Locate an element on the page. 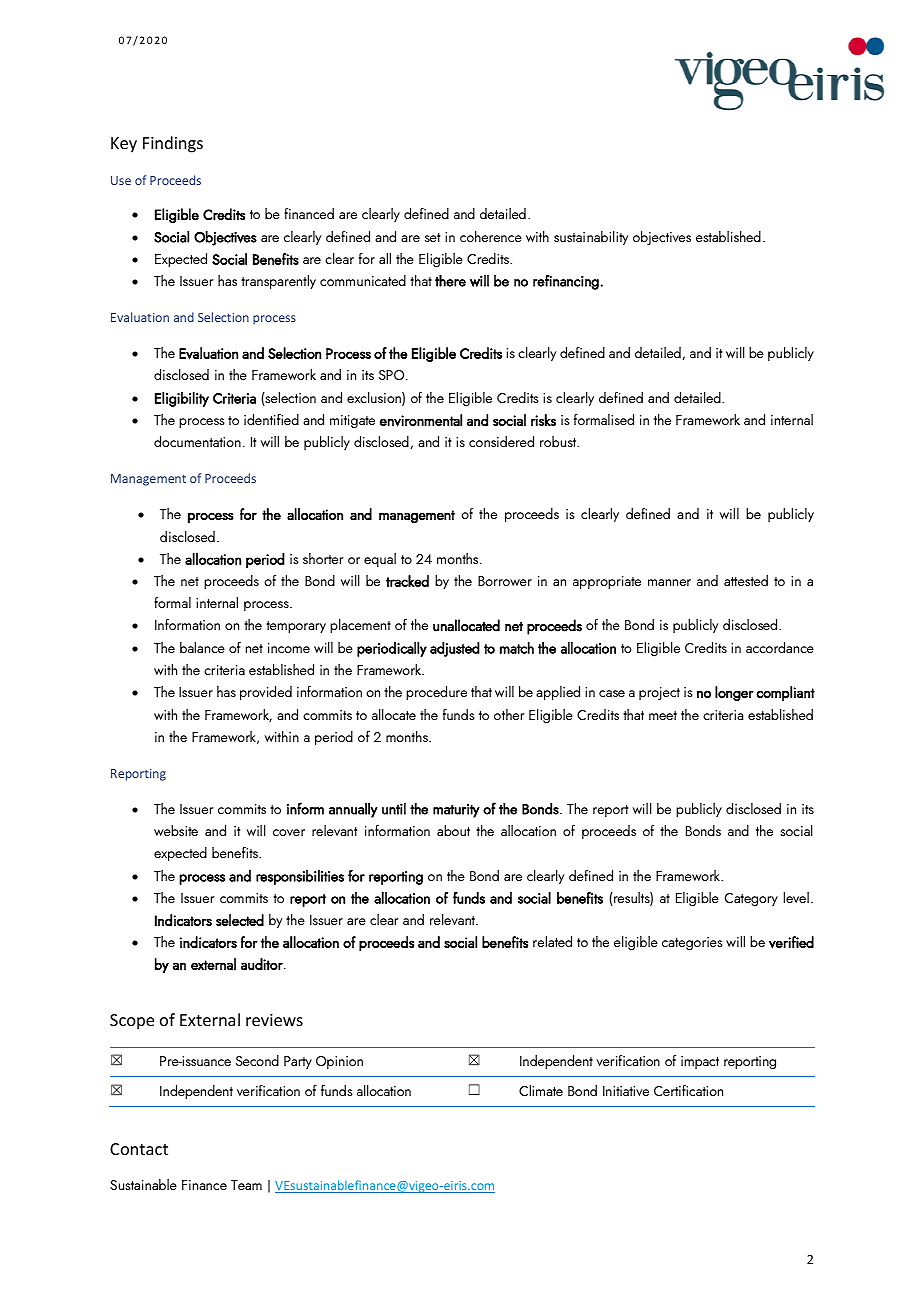 This document has width=924, height=1307. balance is located at coordinates (202, 647).
